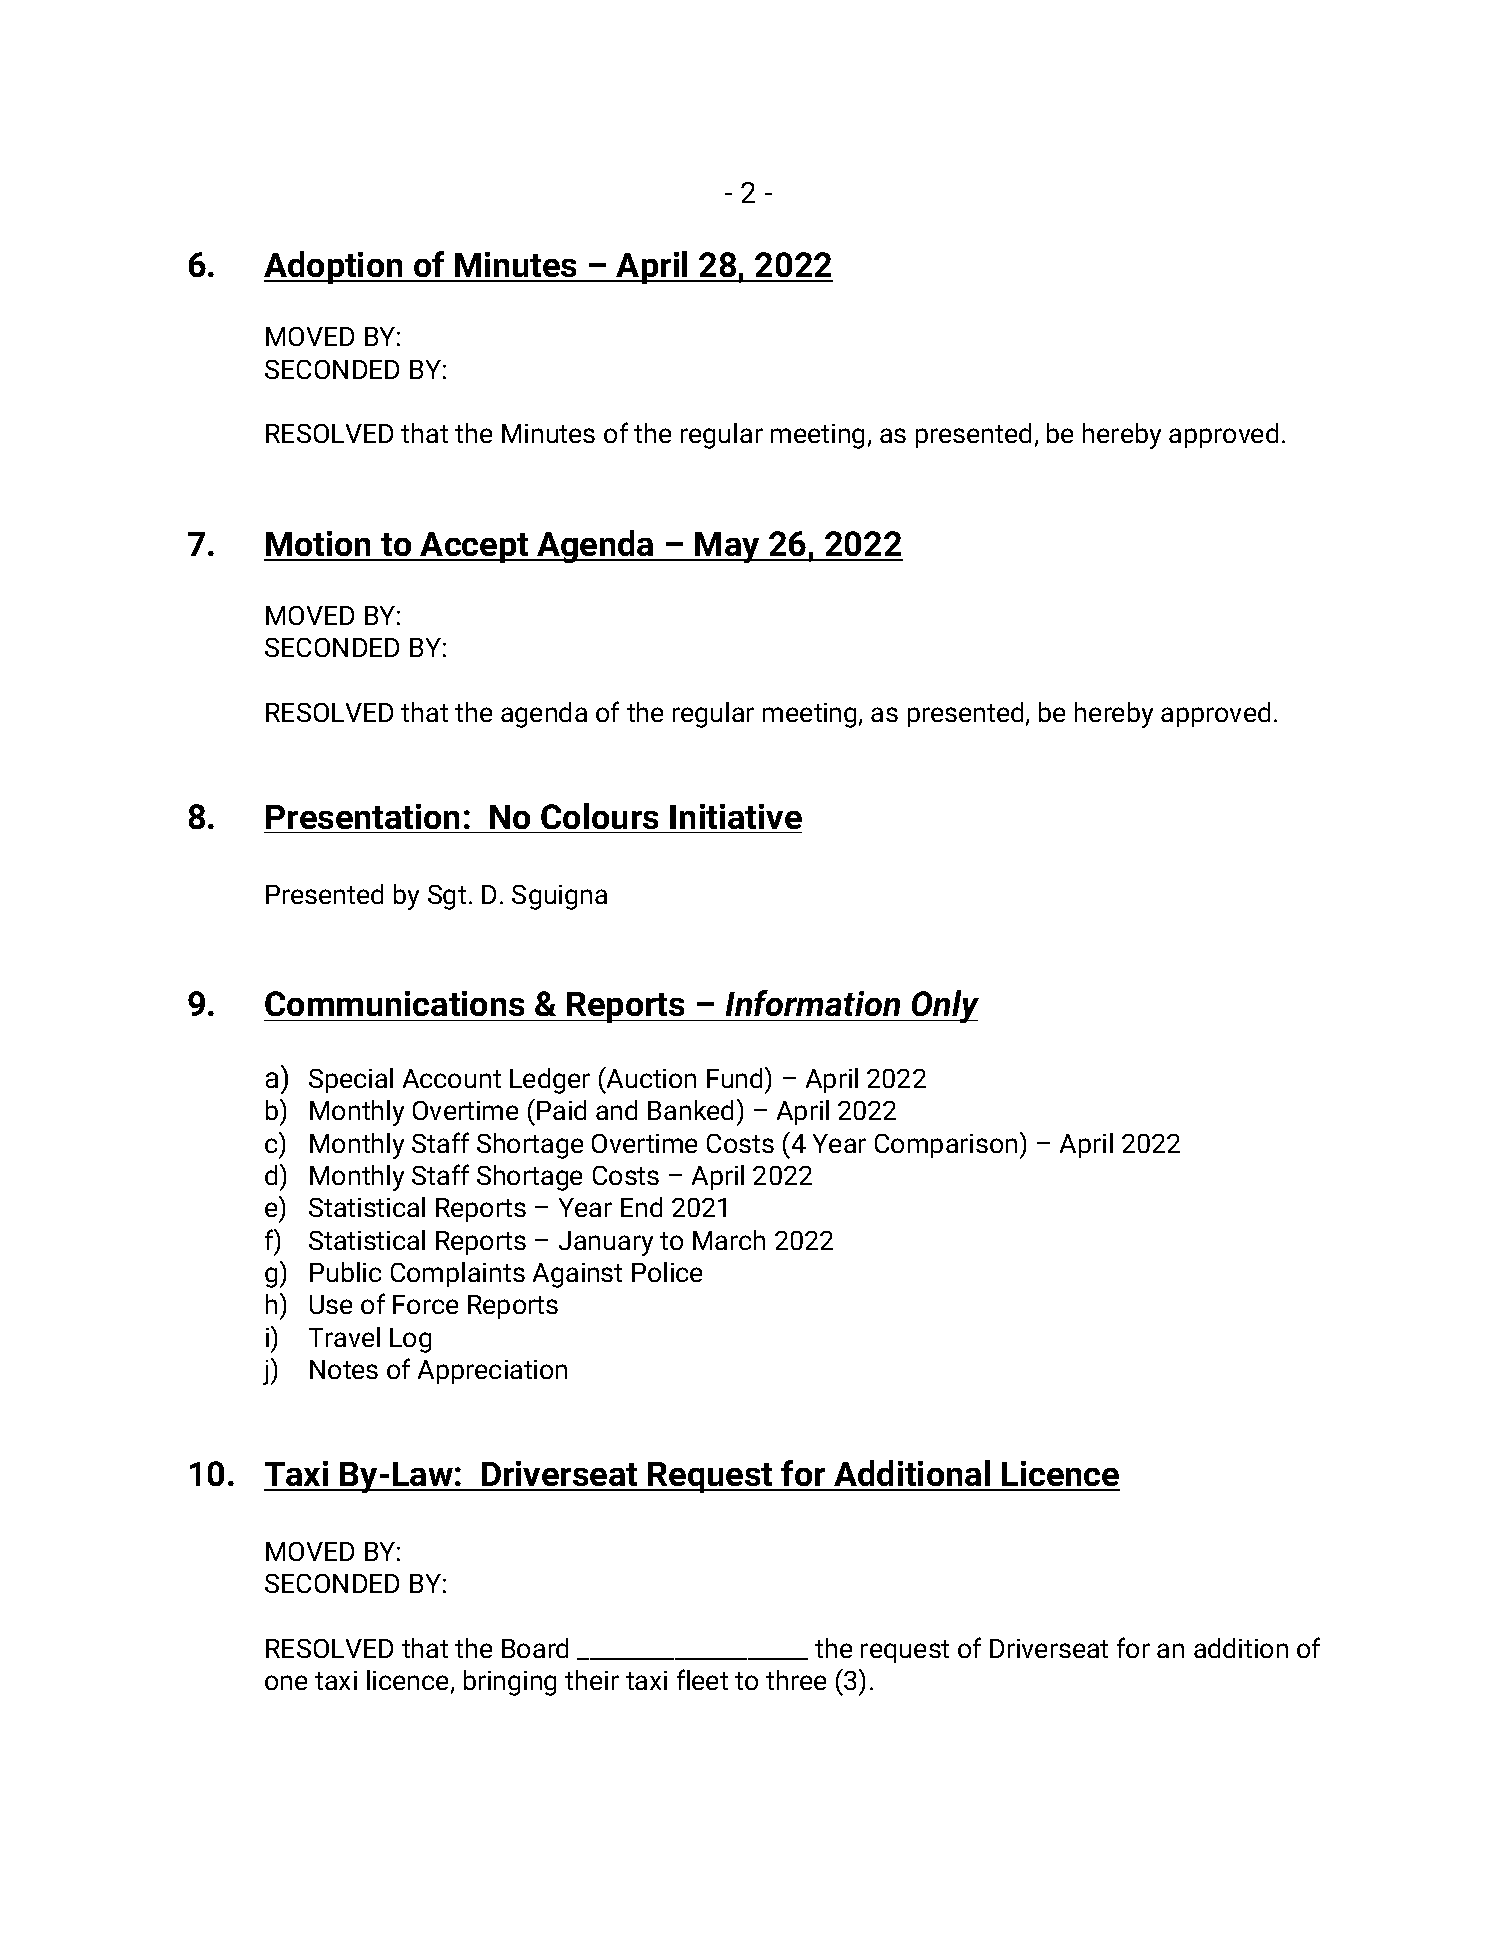  Describe the element at coordinates (728, 547) in the document. I see `May` at that location.
